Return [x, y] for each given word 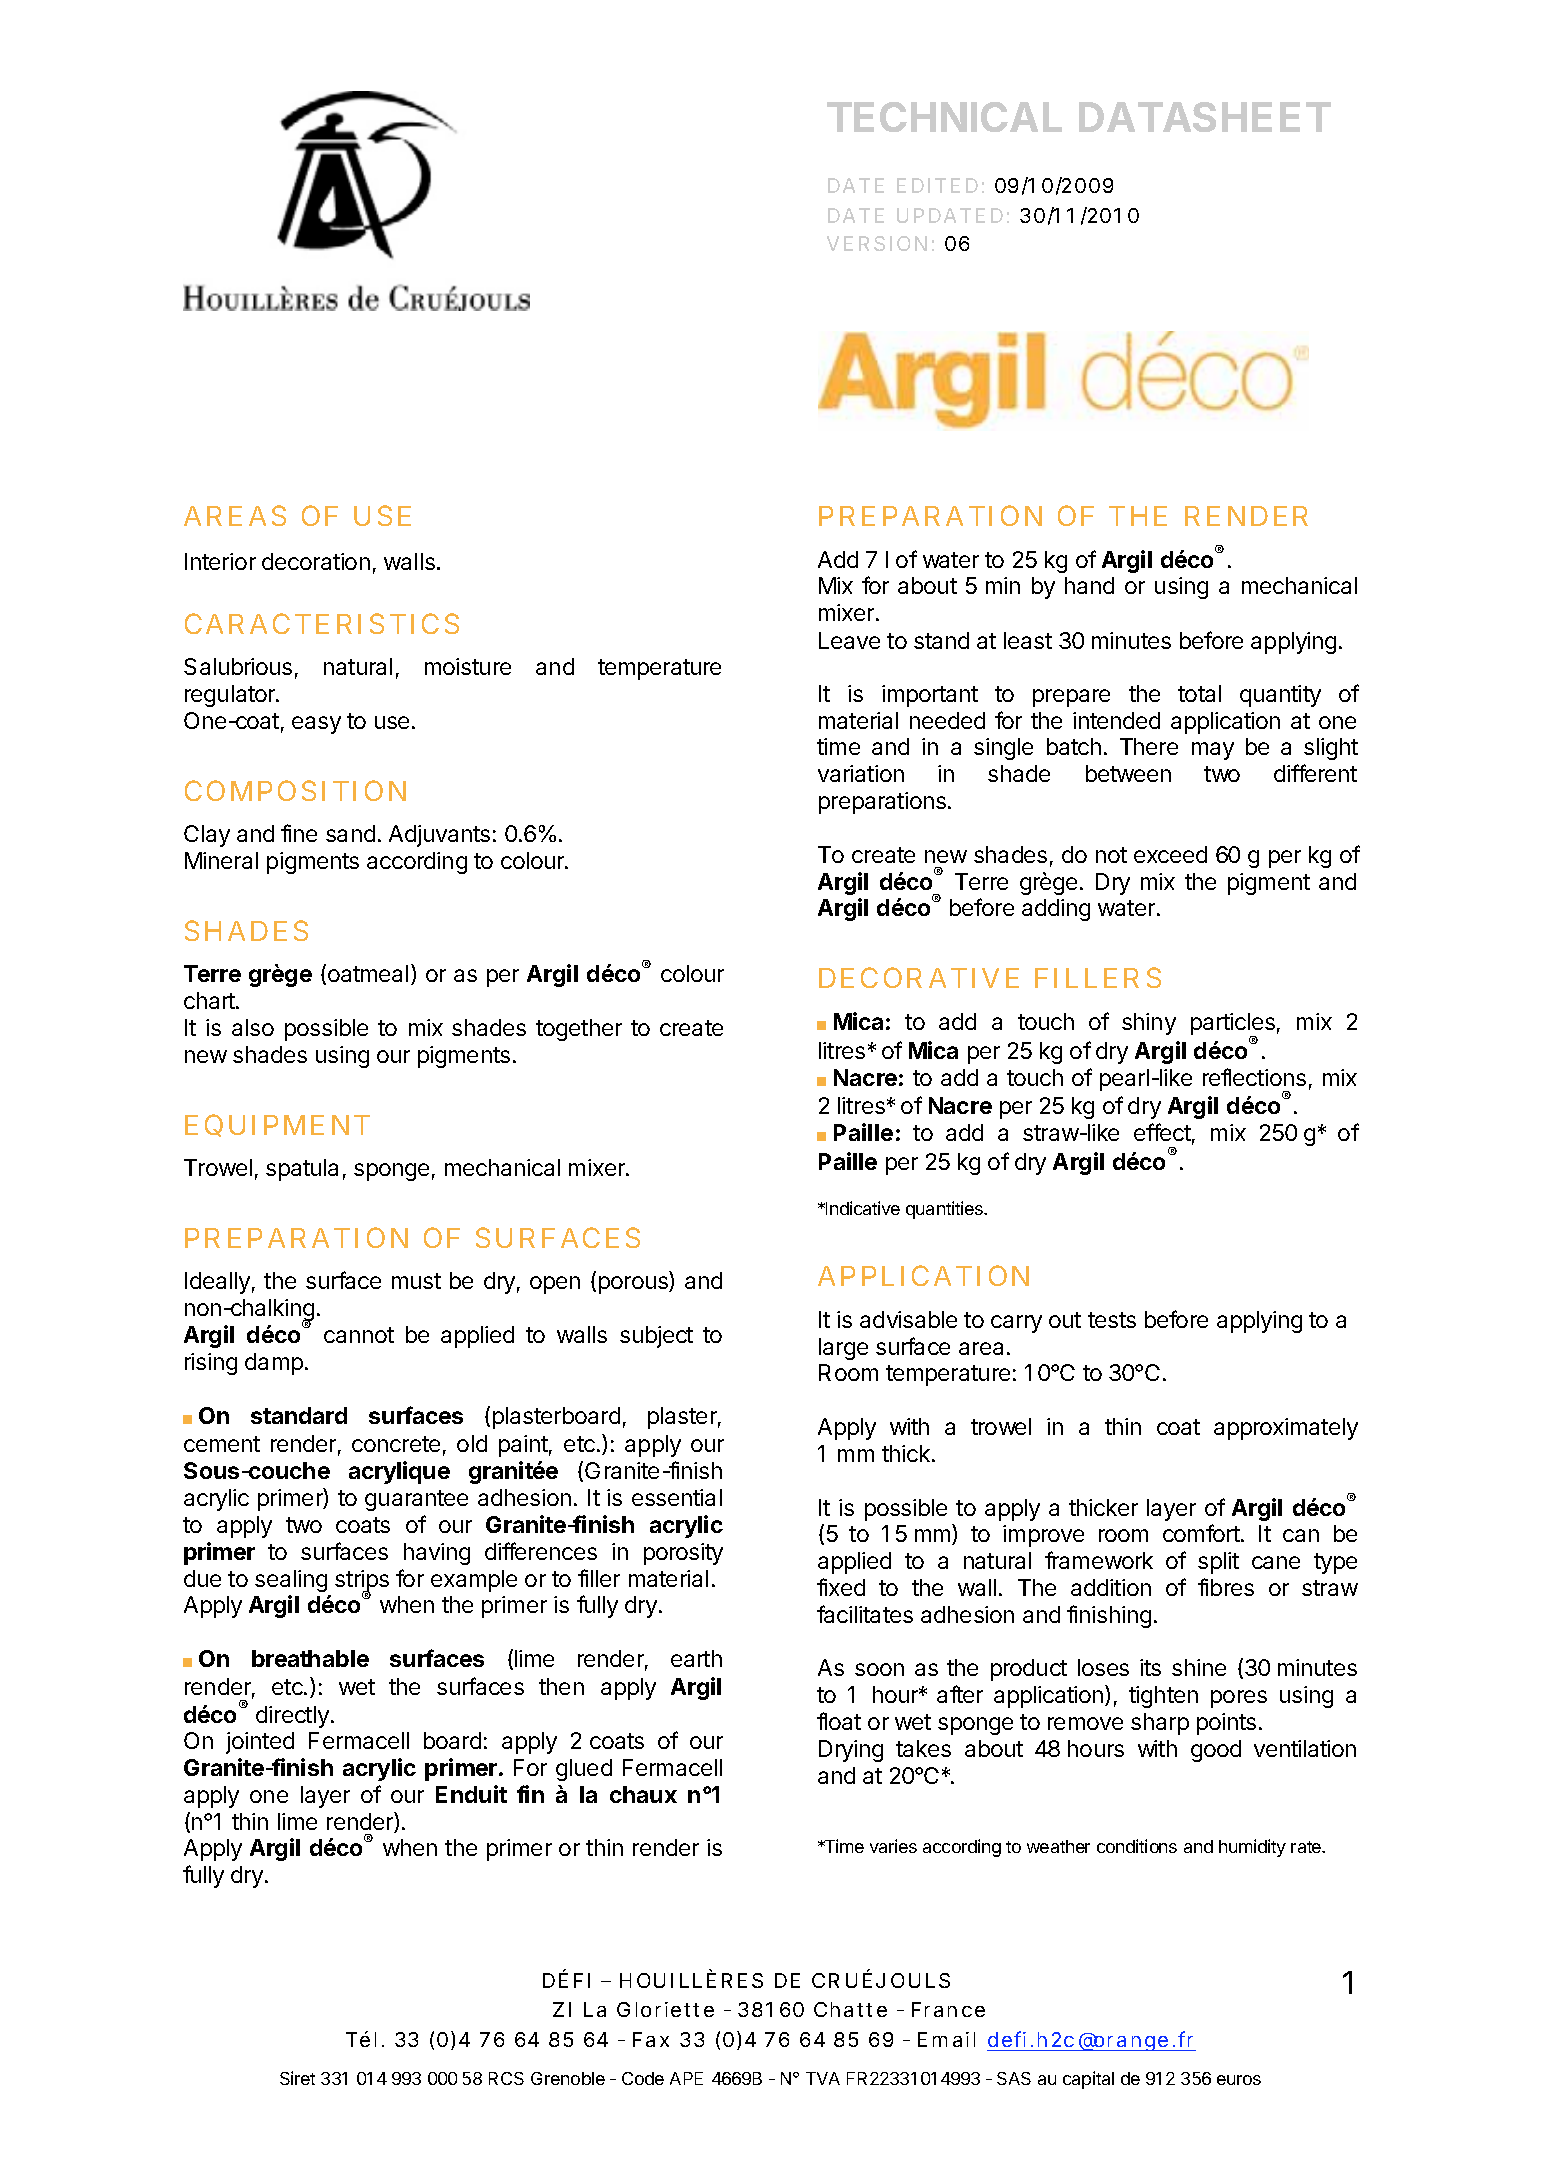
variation [861, 773]
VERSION [877, 243]
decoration [316, 561]
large [843, 1349]
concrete [396, 1444]
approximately [1286, 1429]
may [1213, 751]
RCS [506, 2078]
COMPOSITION [295, 790]
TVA [823, 2078]
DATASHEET [1205, 117]
